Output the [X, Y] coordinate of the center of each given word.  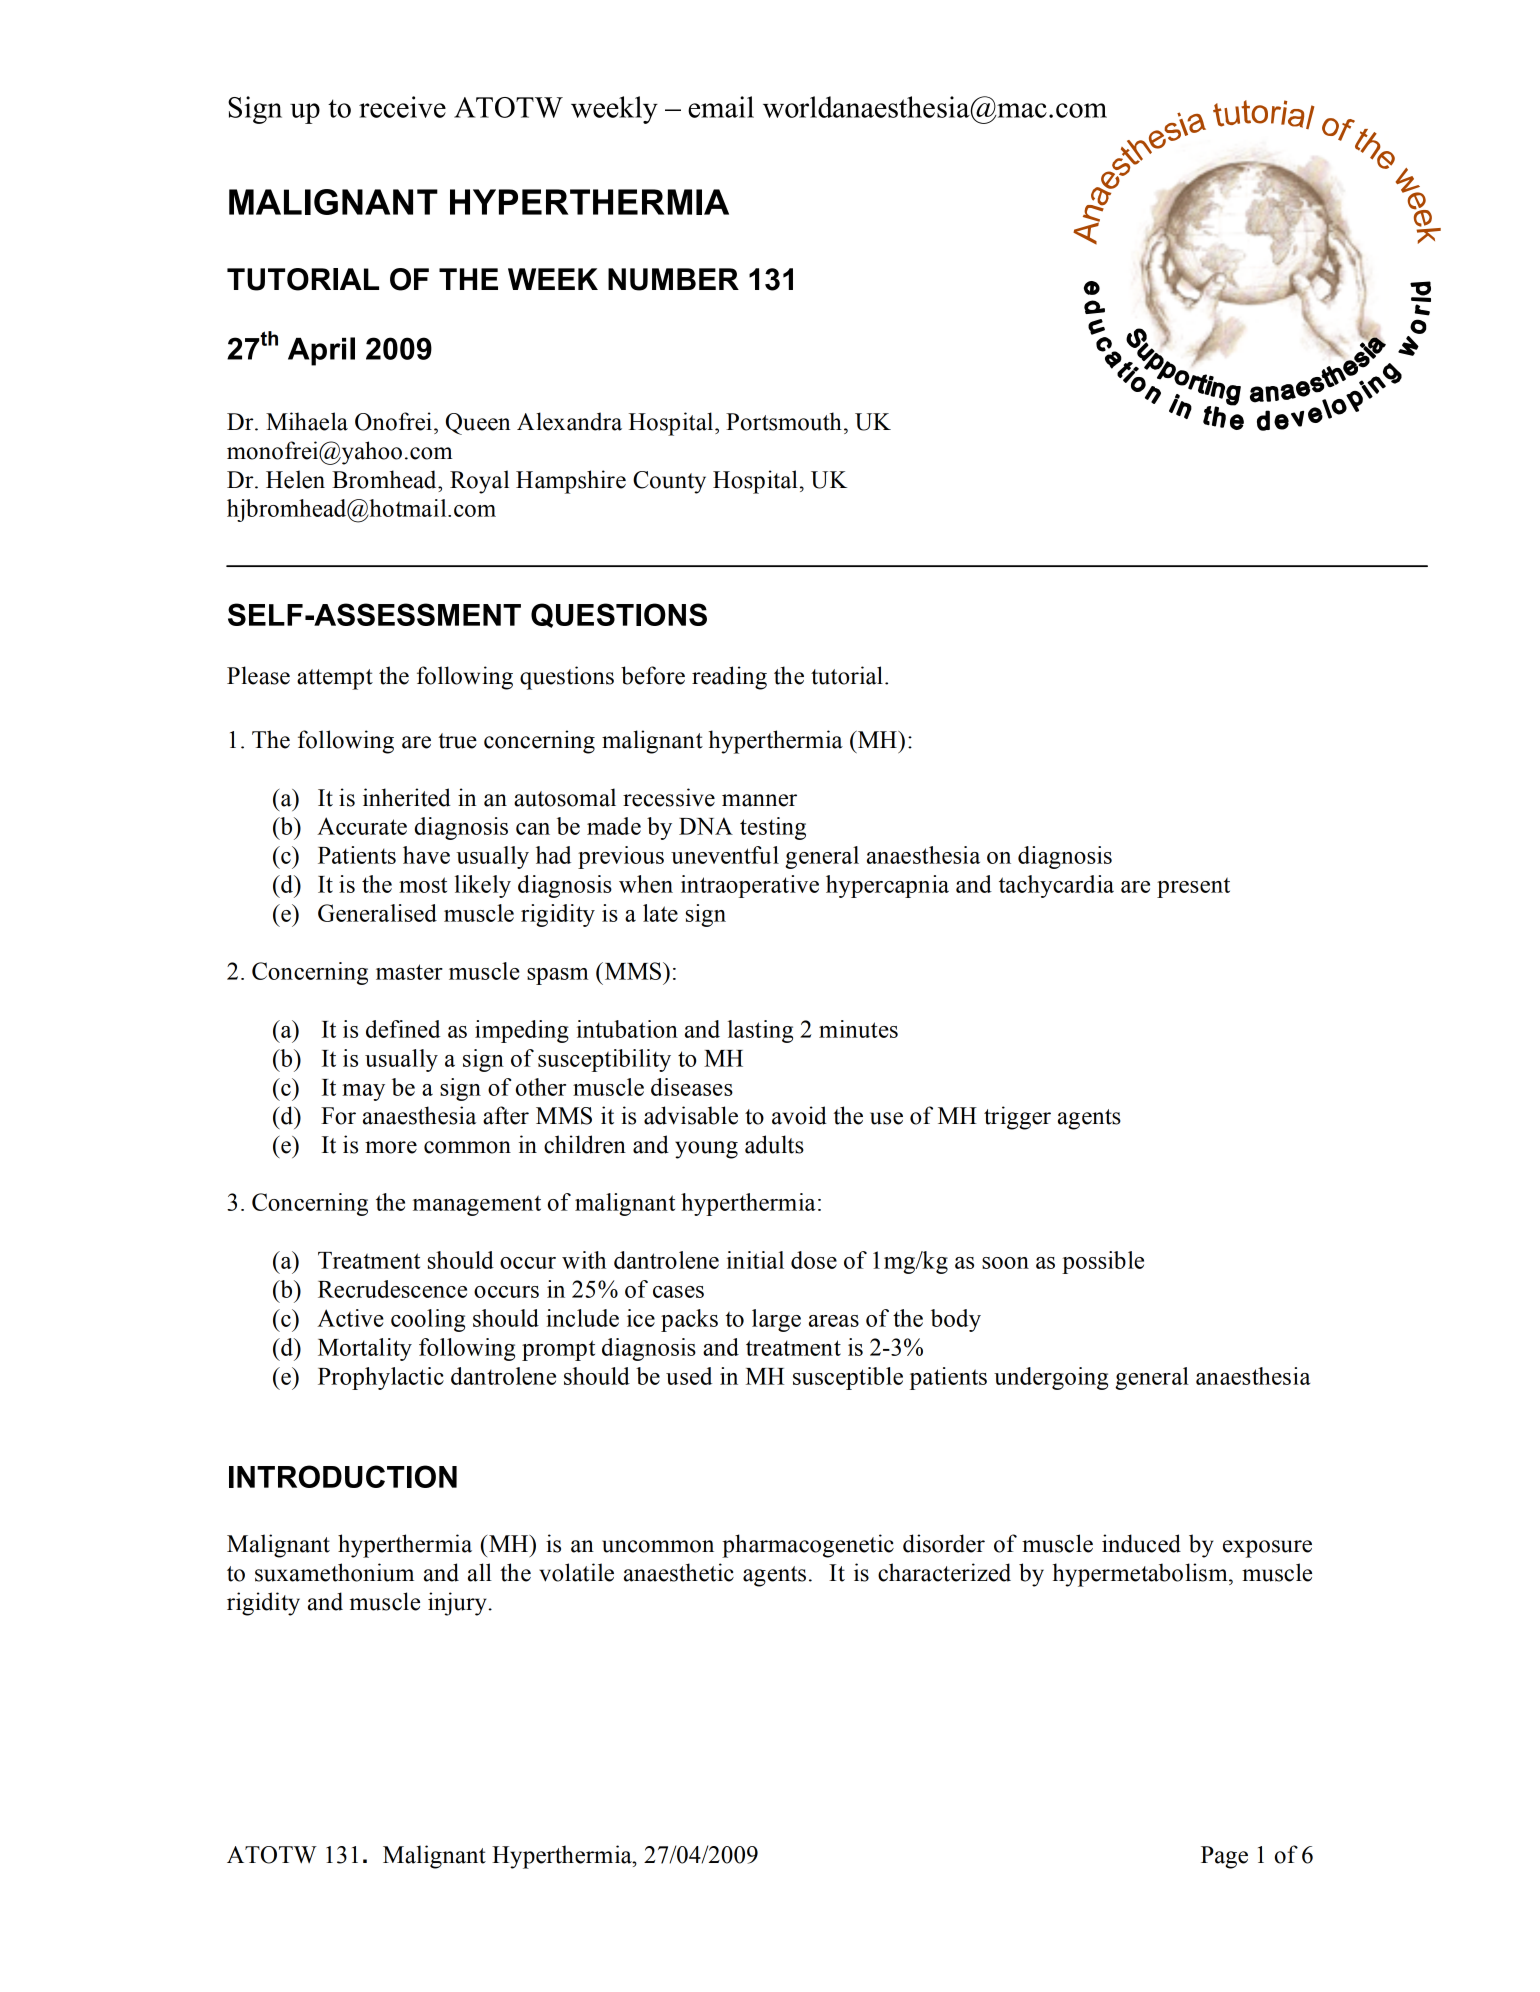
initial [755, 1260]
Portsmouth [784, 421]
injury [458, 1604]
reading [729, 678]
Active [350, 1318]
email [721, 107]
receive [402, 107]
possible [1103, 1262]
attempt [335, 679]
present [1193, 887]
